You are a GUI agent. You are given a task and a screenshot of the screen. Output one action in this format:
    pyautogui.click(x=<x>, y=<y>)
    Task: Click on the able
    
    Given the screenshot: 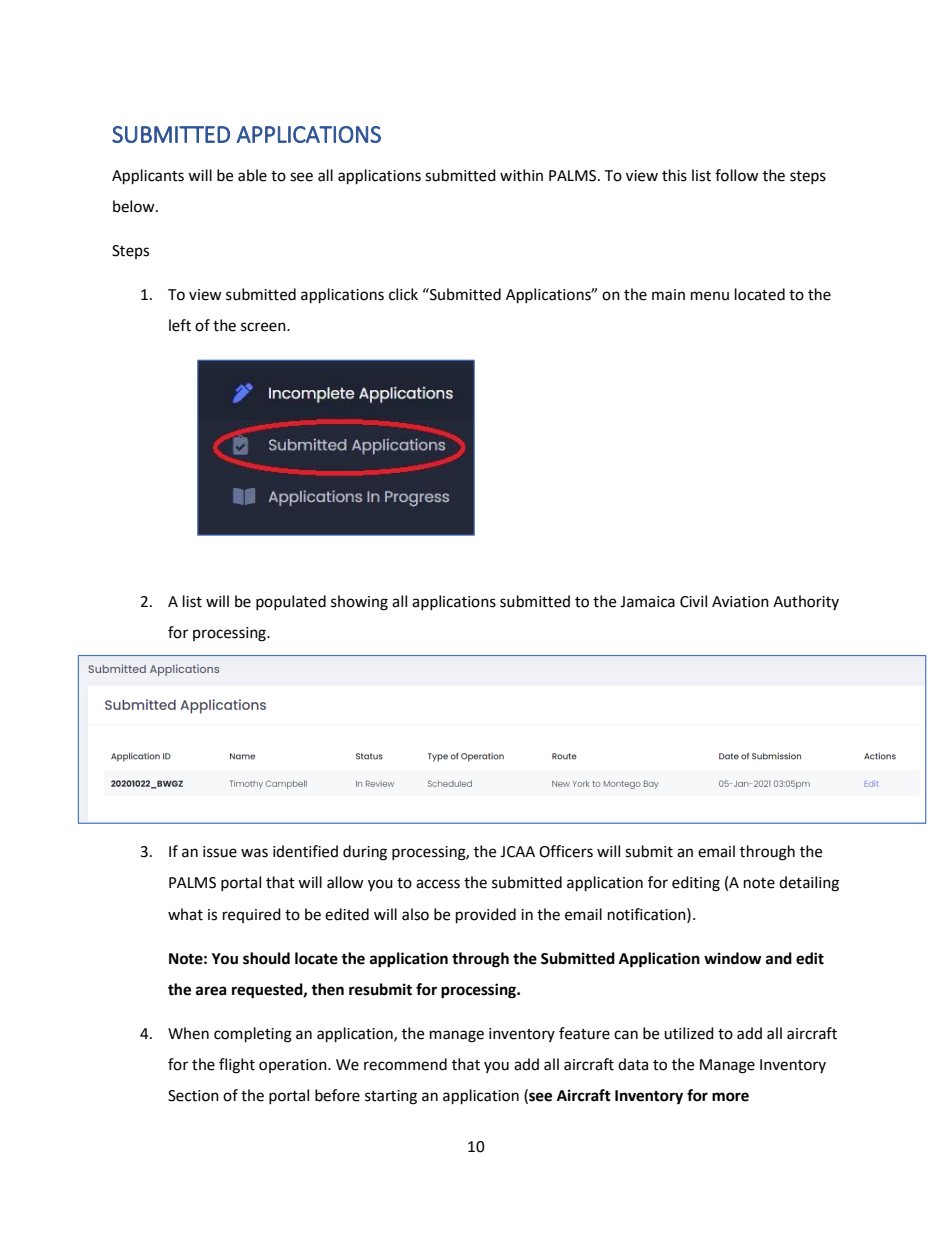 What is the action you would take?
    pyautogui.click(x=252, y=175)
